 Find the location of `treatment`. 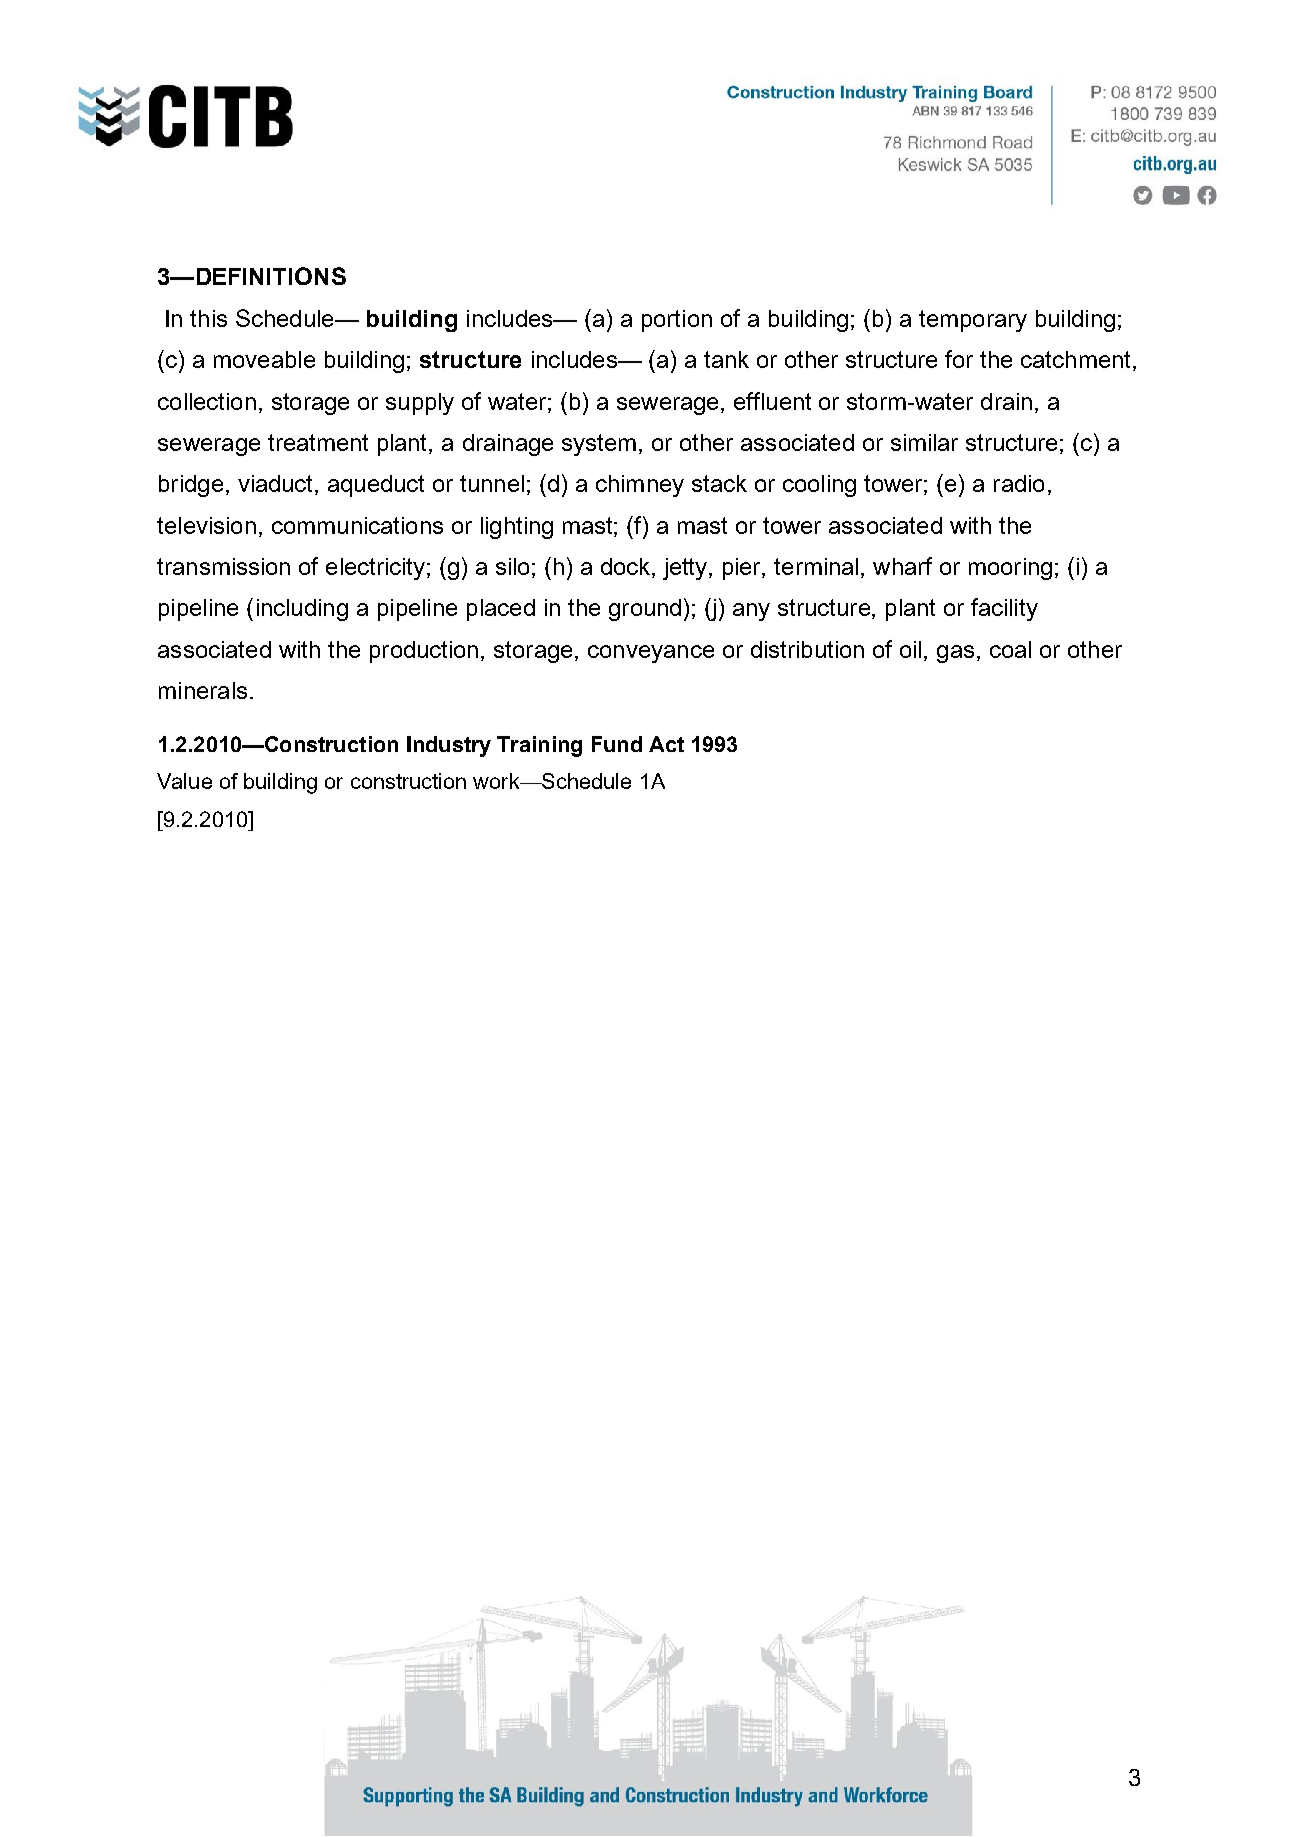

treatment is located at coordinates (318, 442).
